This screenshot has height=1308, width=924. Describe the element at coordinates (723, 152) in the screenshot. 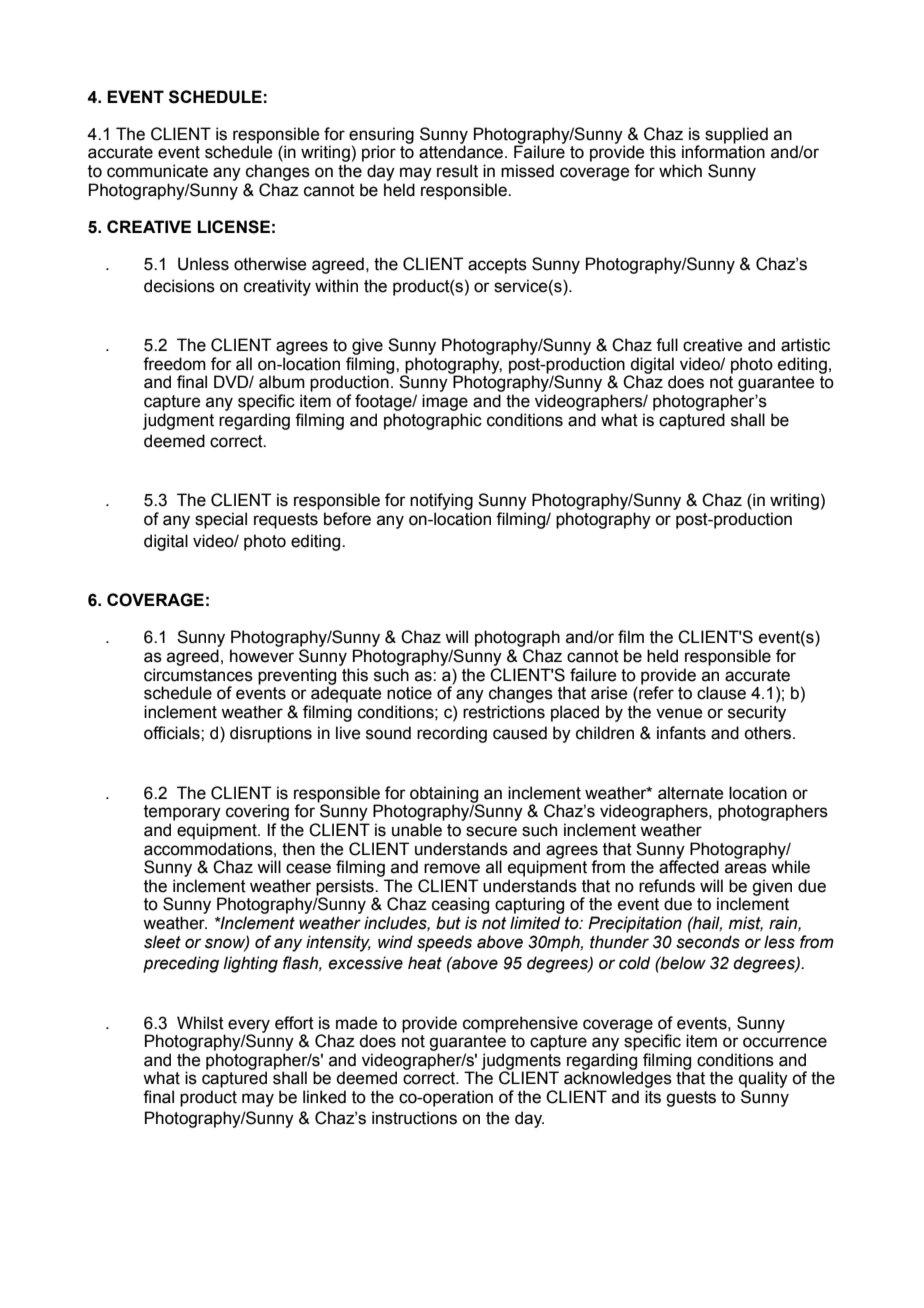

I see `information` at that location.
